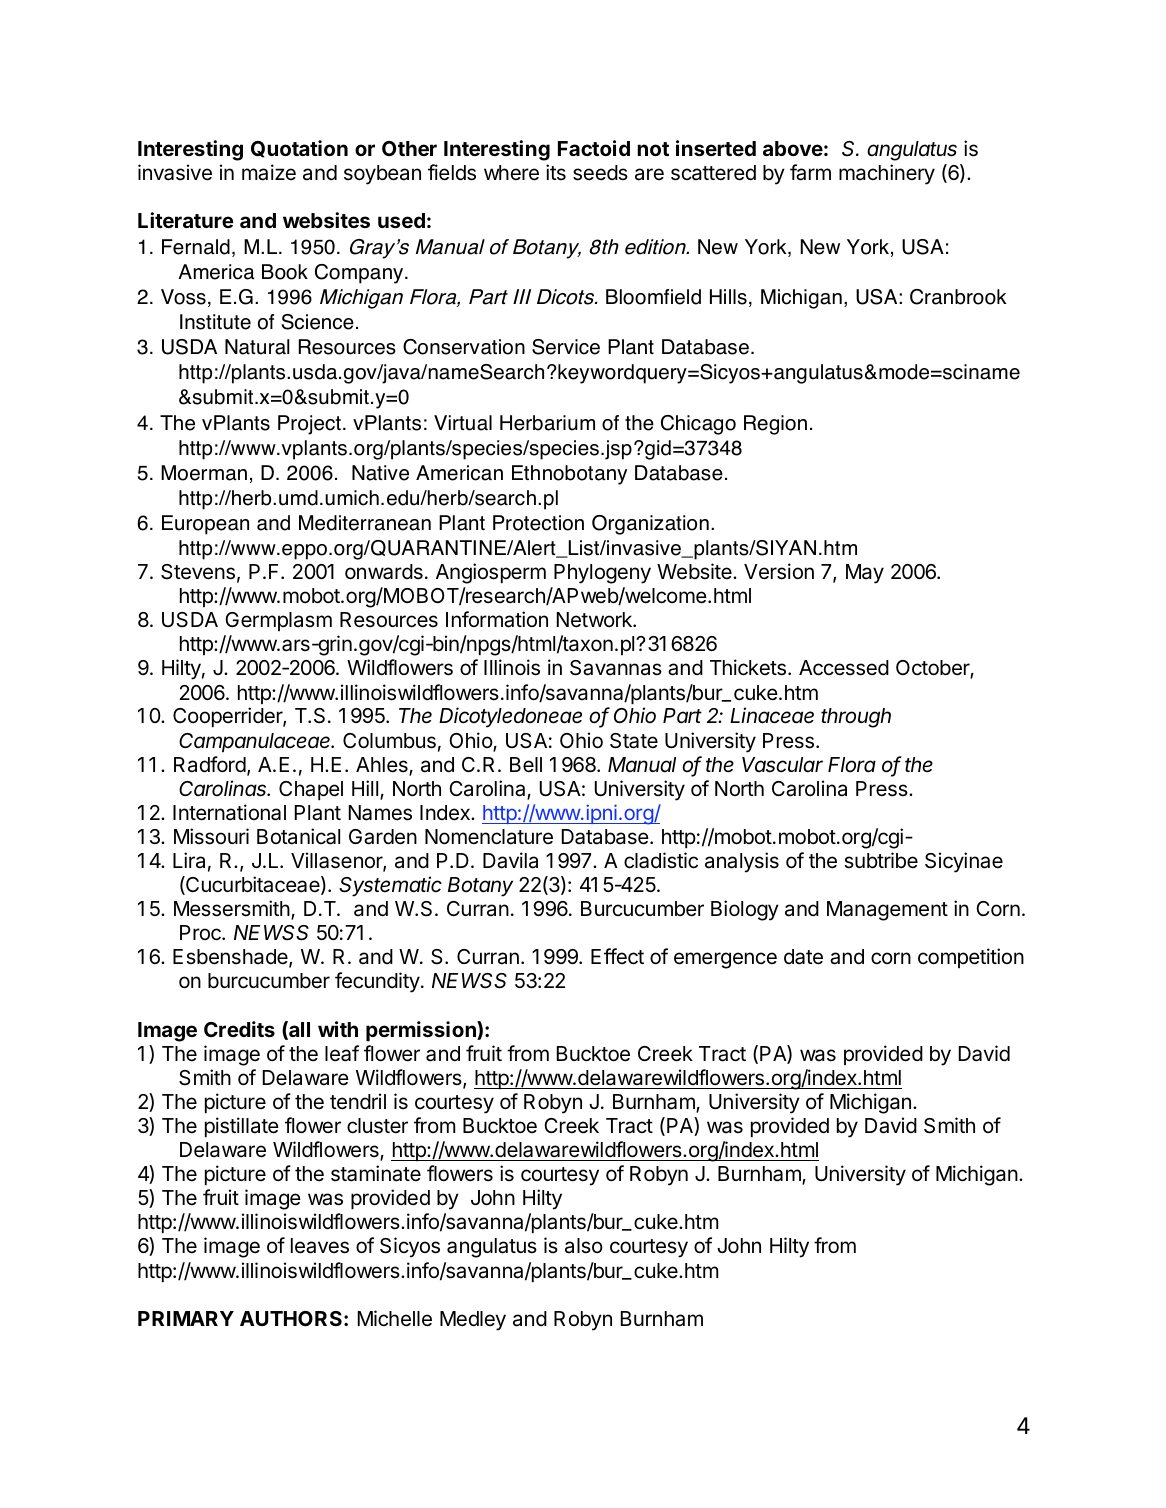 This image has height=1508, width=1166. I want to click on European, so click(205, 525).
